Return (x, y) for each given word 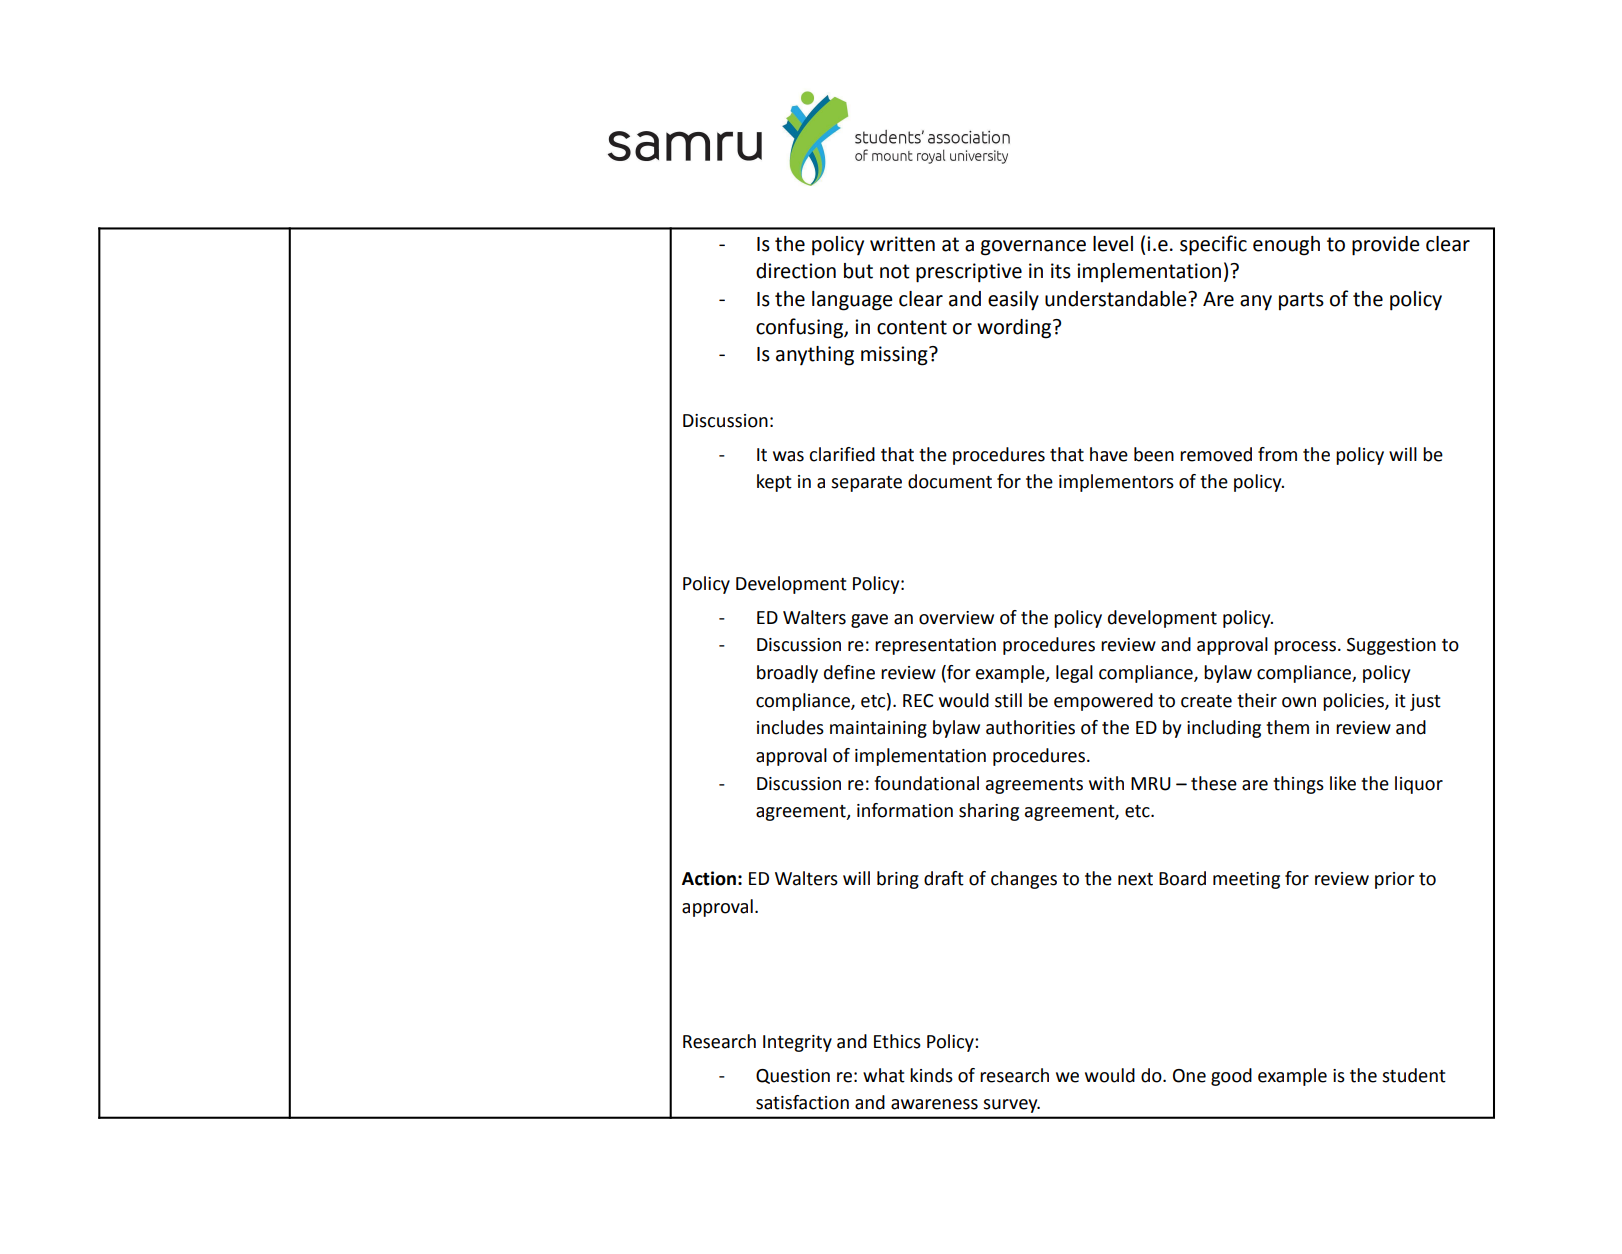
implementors (1116, 483)
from (1277, 454)
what (884, 1075)
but (858, 271)
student (1414, 1075)
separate (866, 484)
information (905, 810)
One (1189, 1076)
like (1343, 783)
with (1106, 783)
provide (1386, 246)
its (1061, 271)
